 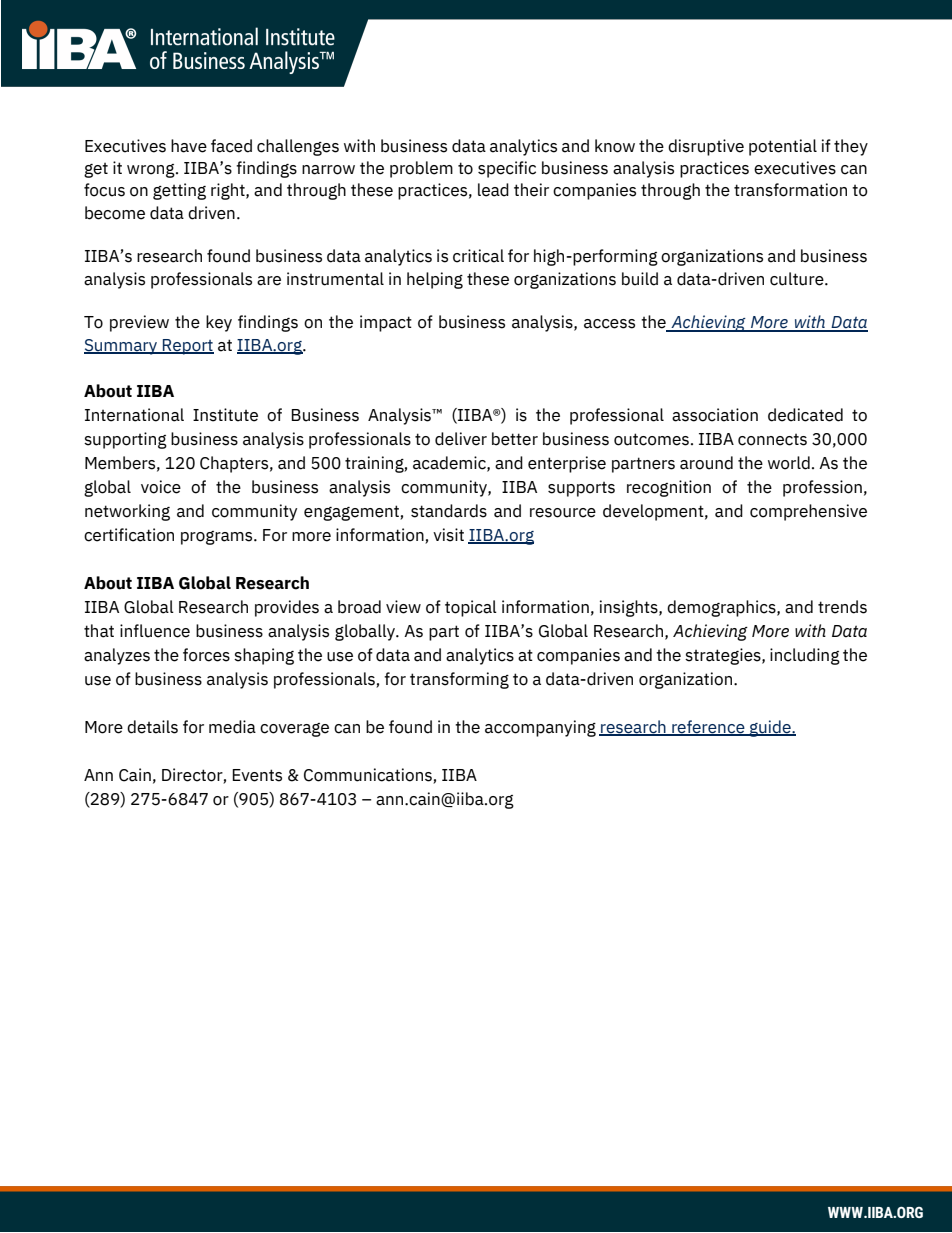 What do you see at coordinates (461, 439) in the page?
I see `deliver` at bounding box center [461, 439].
